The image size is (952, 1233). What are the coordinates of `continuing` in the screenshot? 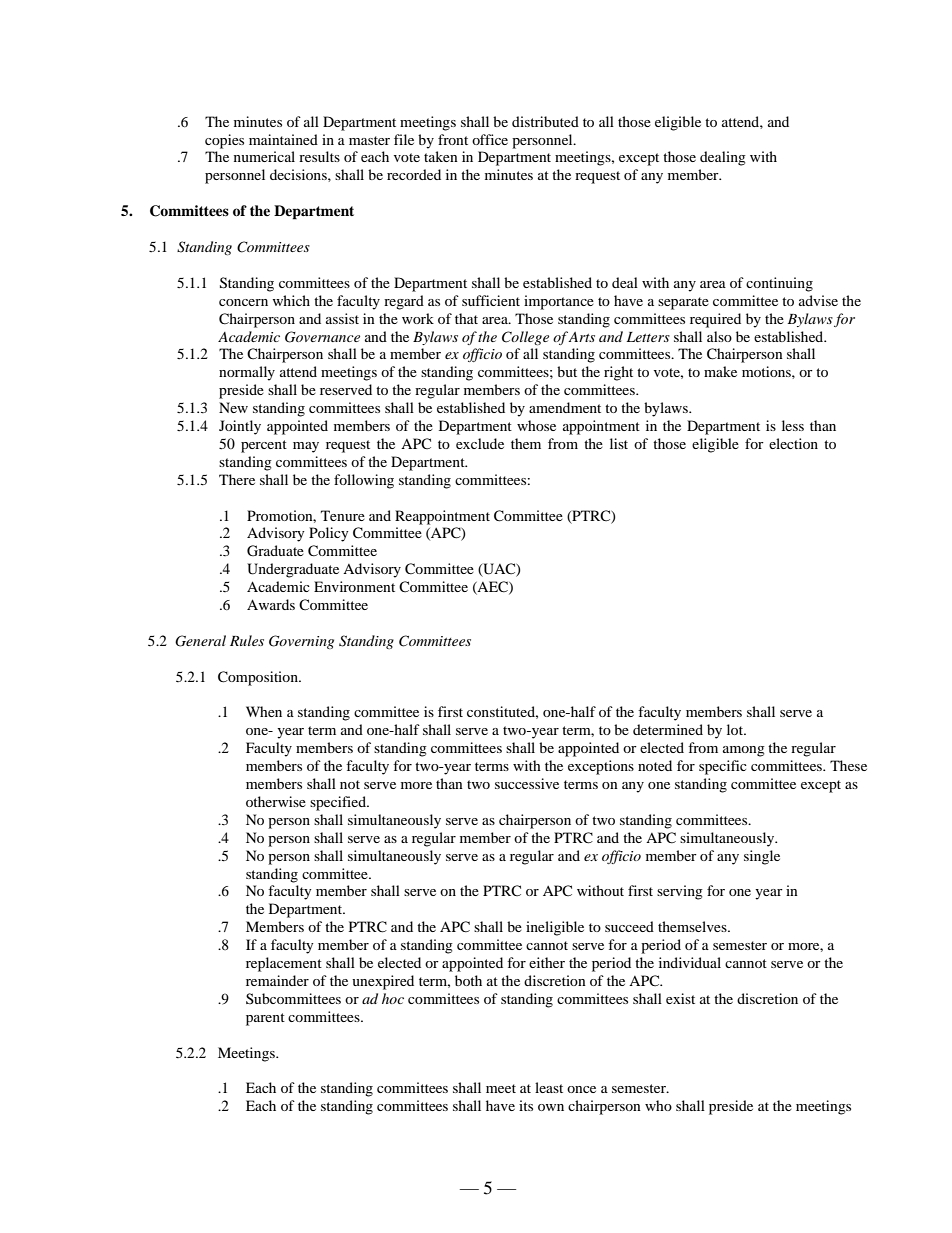 It's located at (779, 284).
